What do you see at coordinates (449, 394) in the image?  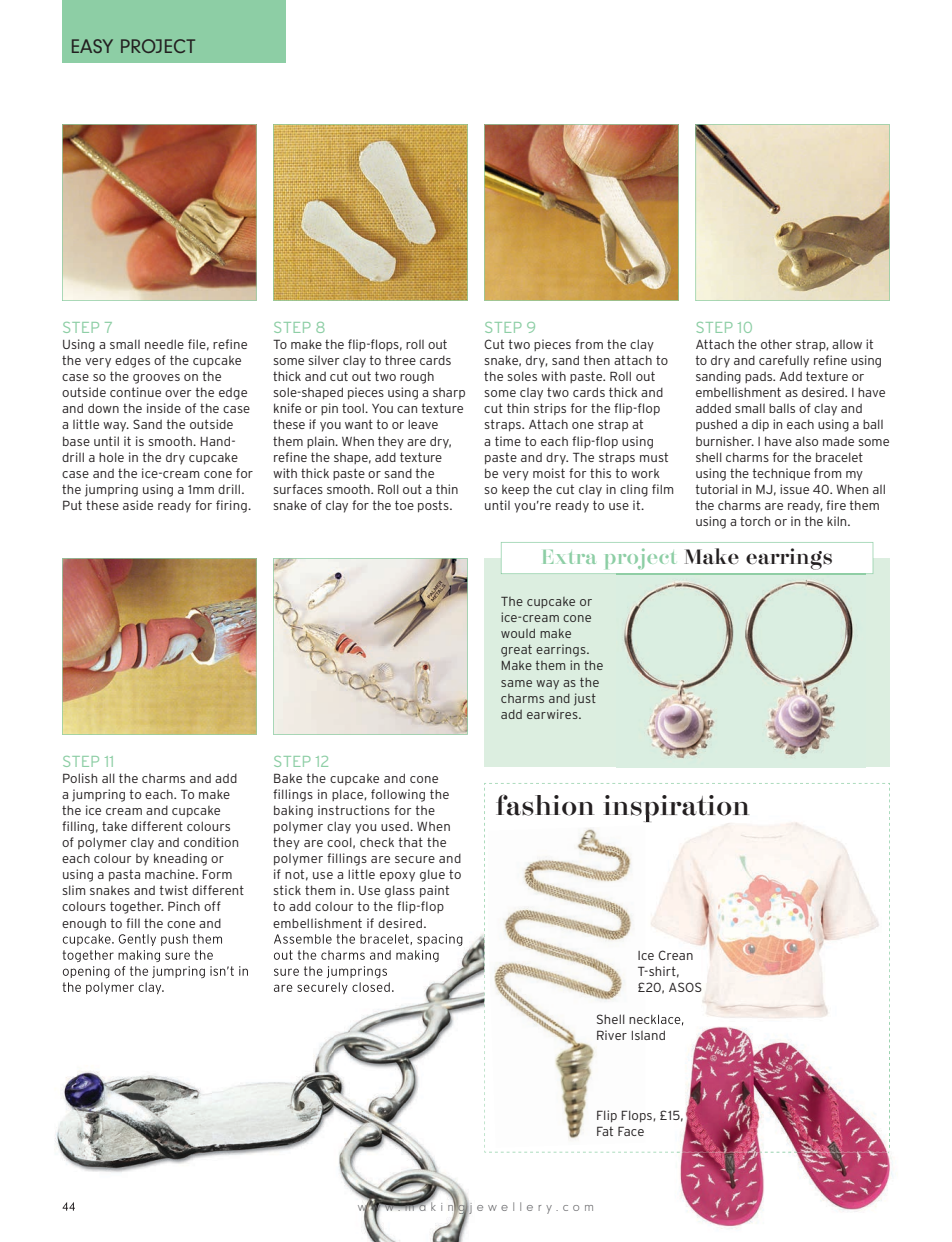 I see `sharp` at bounding box center [449, 394].
